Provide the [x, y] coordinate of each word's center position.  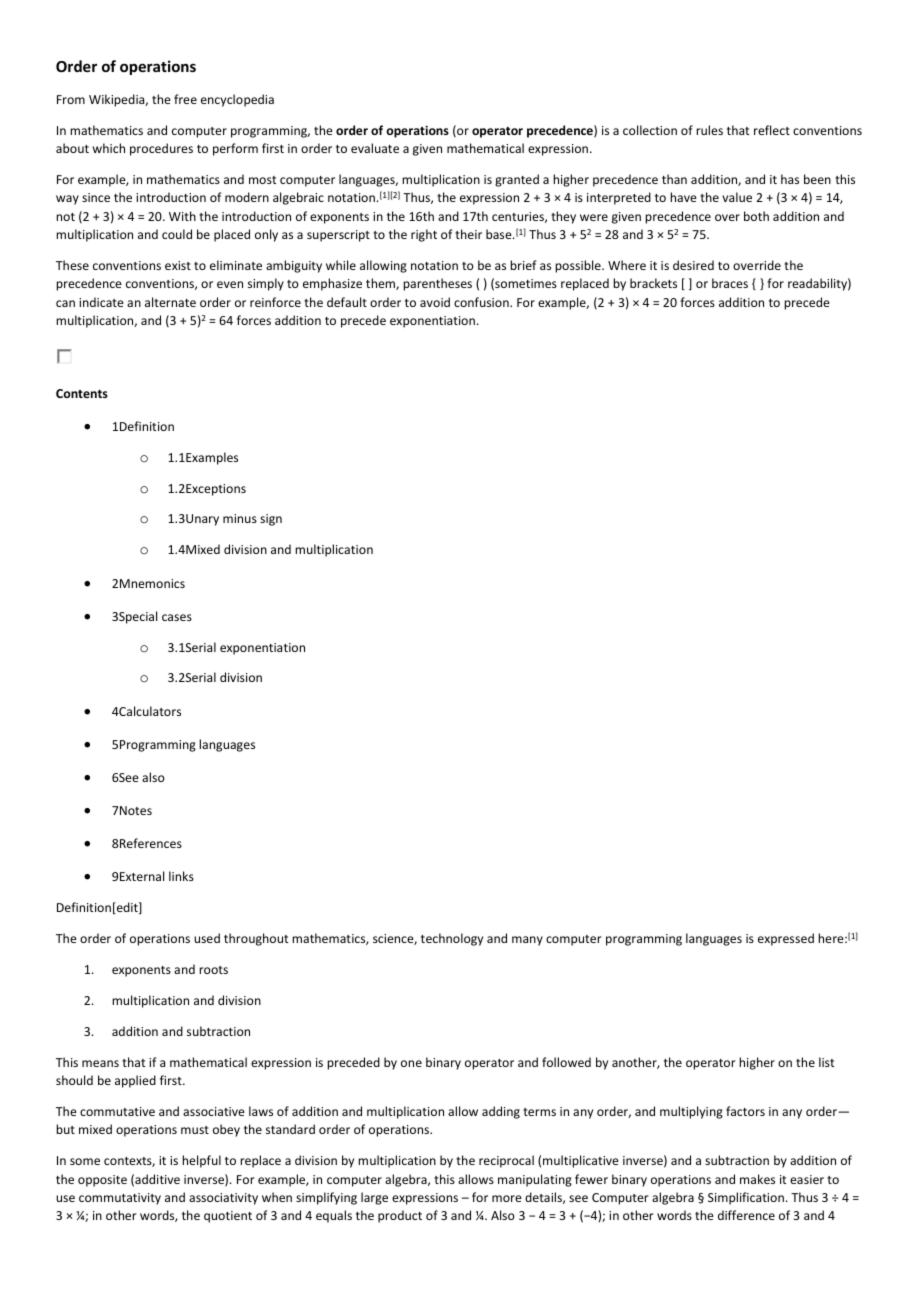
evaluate [375, 148]
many [527, 941]
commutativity [120, 1199]
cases [177, 617]
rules [709, 130]
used [207, 938]
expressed [786, 939]
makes [757, 1179]
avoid [435, 302]
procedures [161, 149]
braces [730, 283]
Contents [82, 393]
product [400, 1216]
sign [271, 520]
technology [452, 939]
